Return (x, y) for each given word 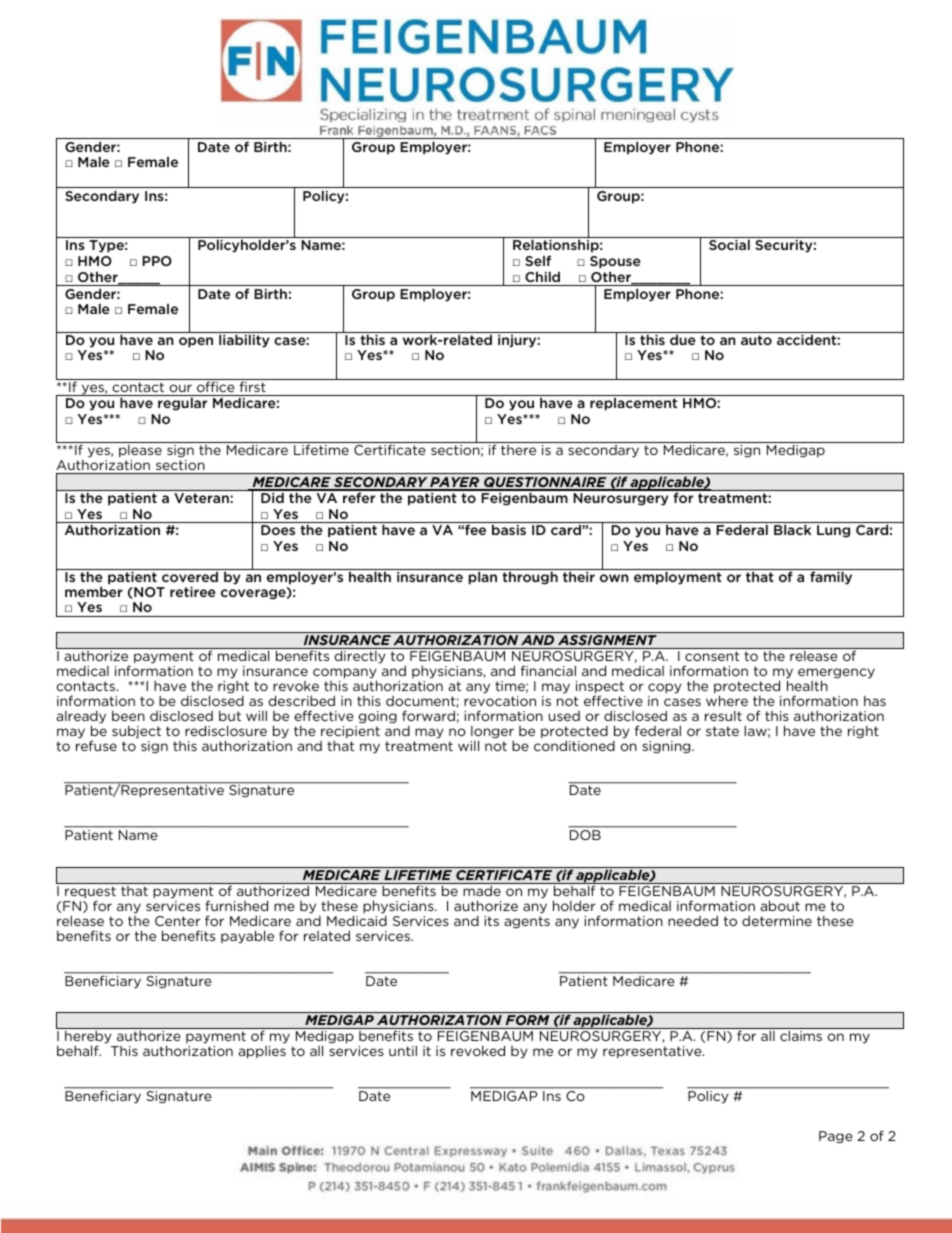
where (727, 700)
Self (538, 260)
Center (177, 921)
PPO (157, 261)
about (780, 905)
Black (792, 529)
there (518, 450)
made (482, 891)
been (128, 716)
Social (729, 244)
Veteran (201, 498)
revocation (500, 701)
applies (262, 1052)
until (403, 1050)
